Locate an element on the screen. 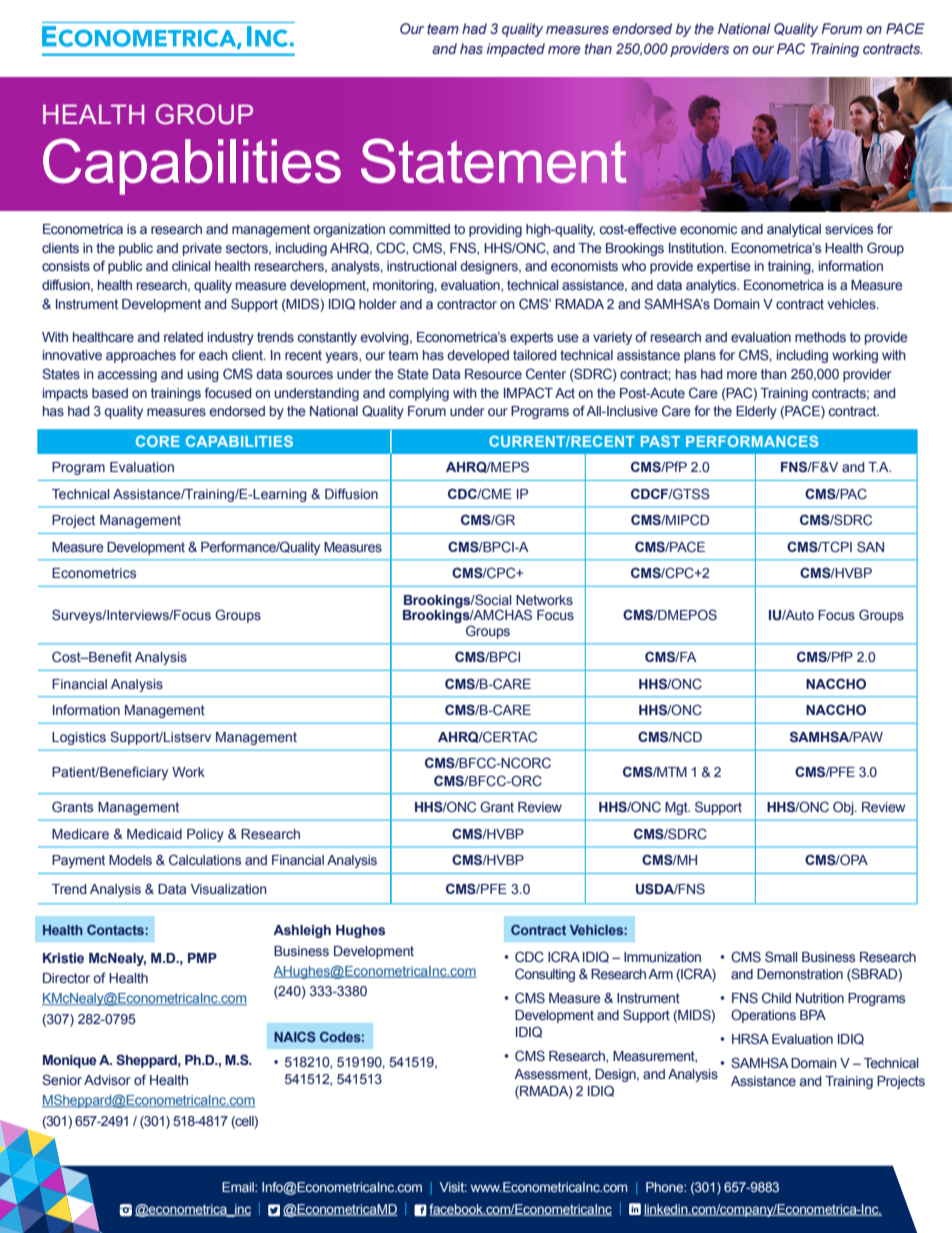 The image size is (952, 1233). complying is located at coordinates (419, 394).
